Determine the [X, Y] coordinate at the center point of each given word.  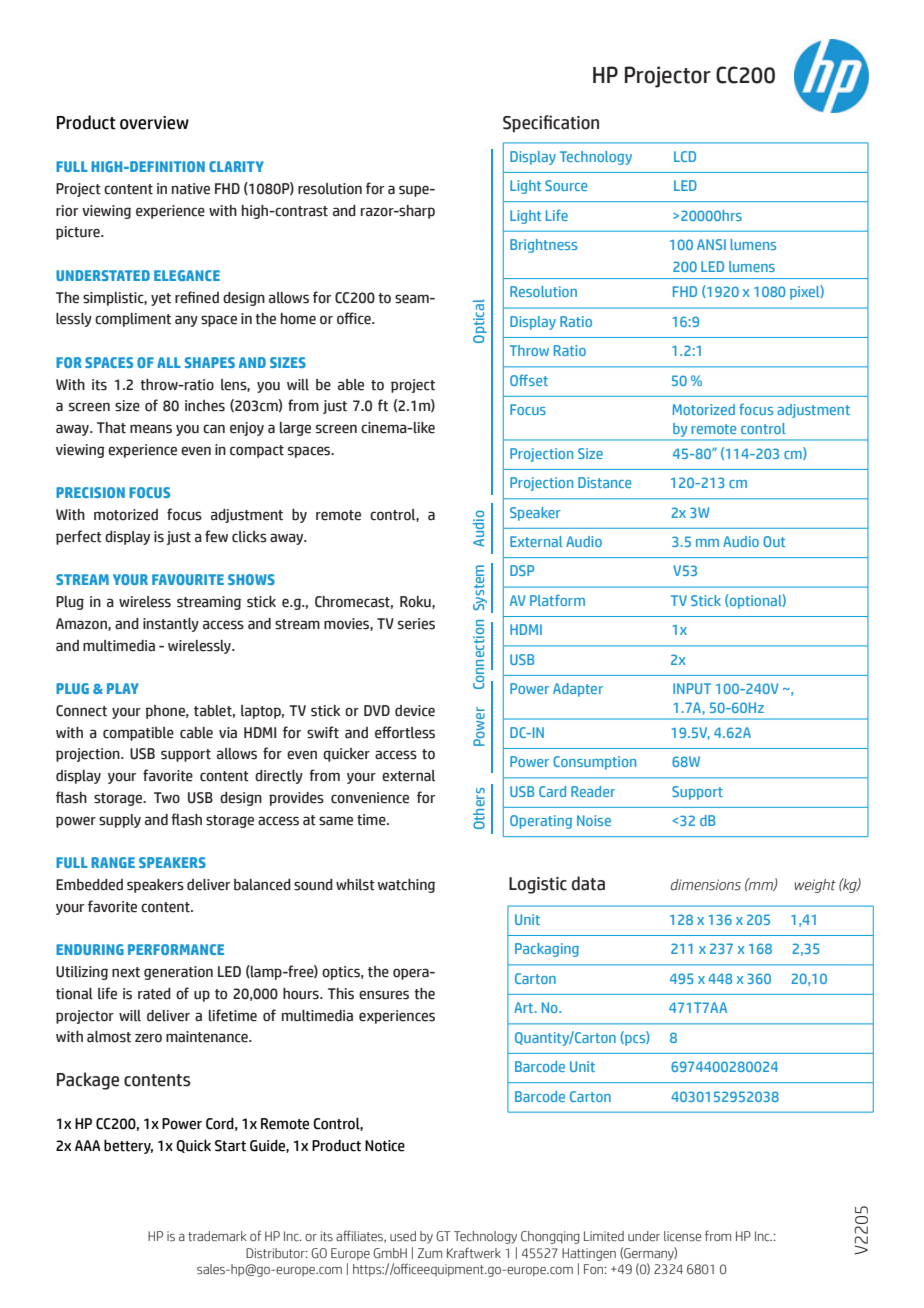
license [682, 1236]
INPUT [692, 688]
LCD [685, 156]
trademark [217, 1236]
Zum [430, 1253]
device [415, 711]
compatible [138, 734]
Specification [551, 123]
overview [154, 123]
